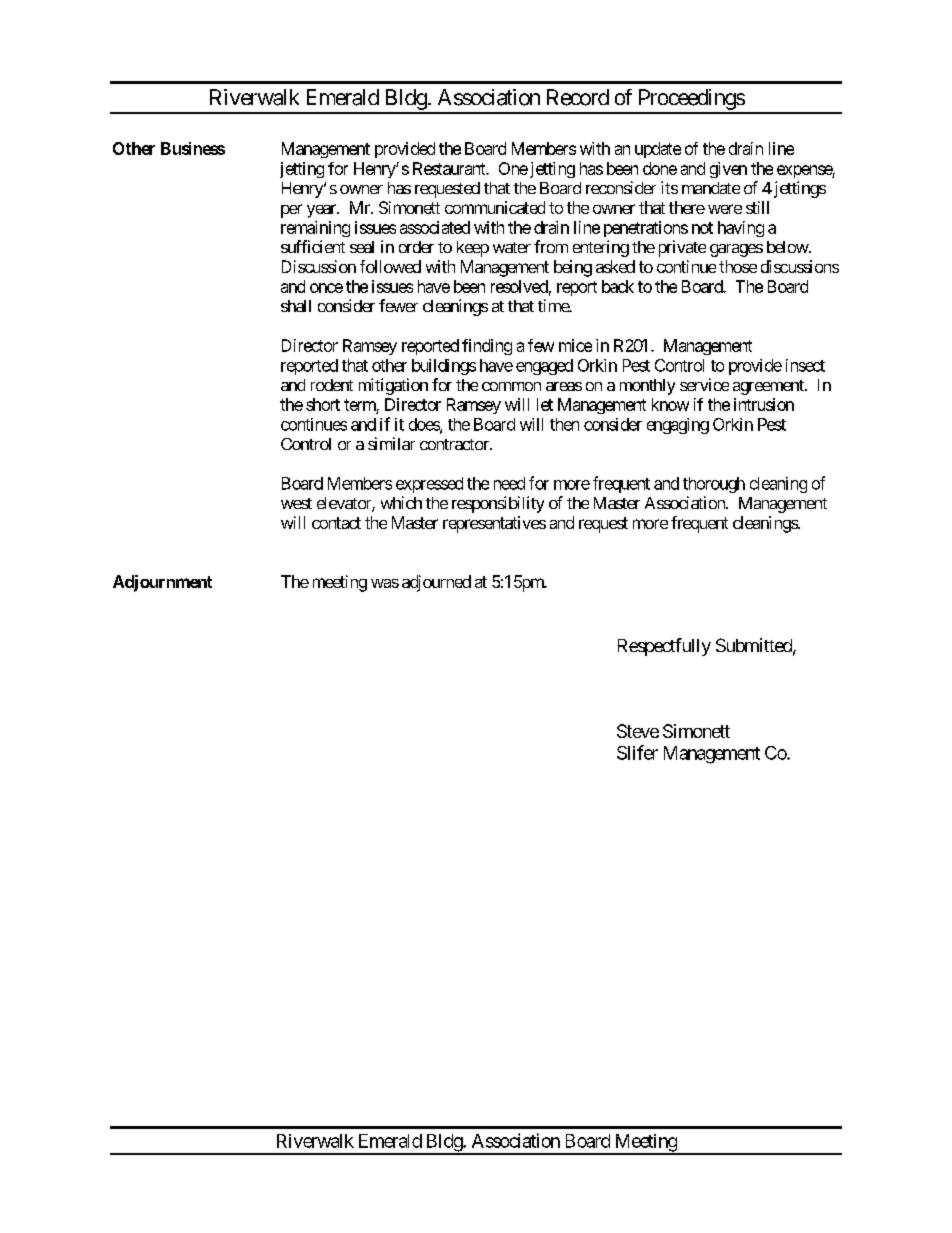 This image has width=952, height=1233. I want to click on Restaurant, so click(450, 168).
